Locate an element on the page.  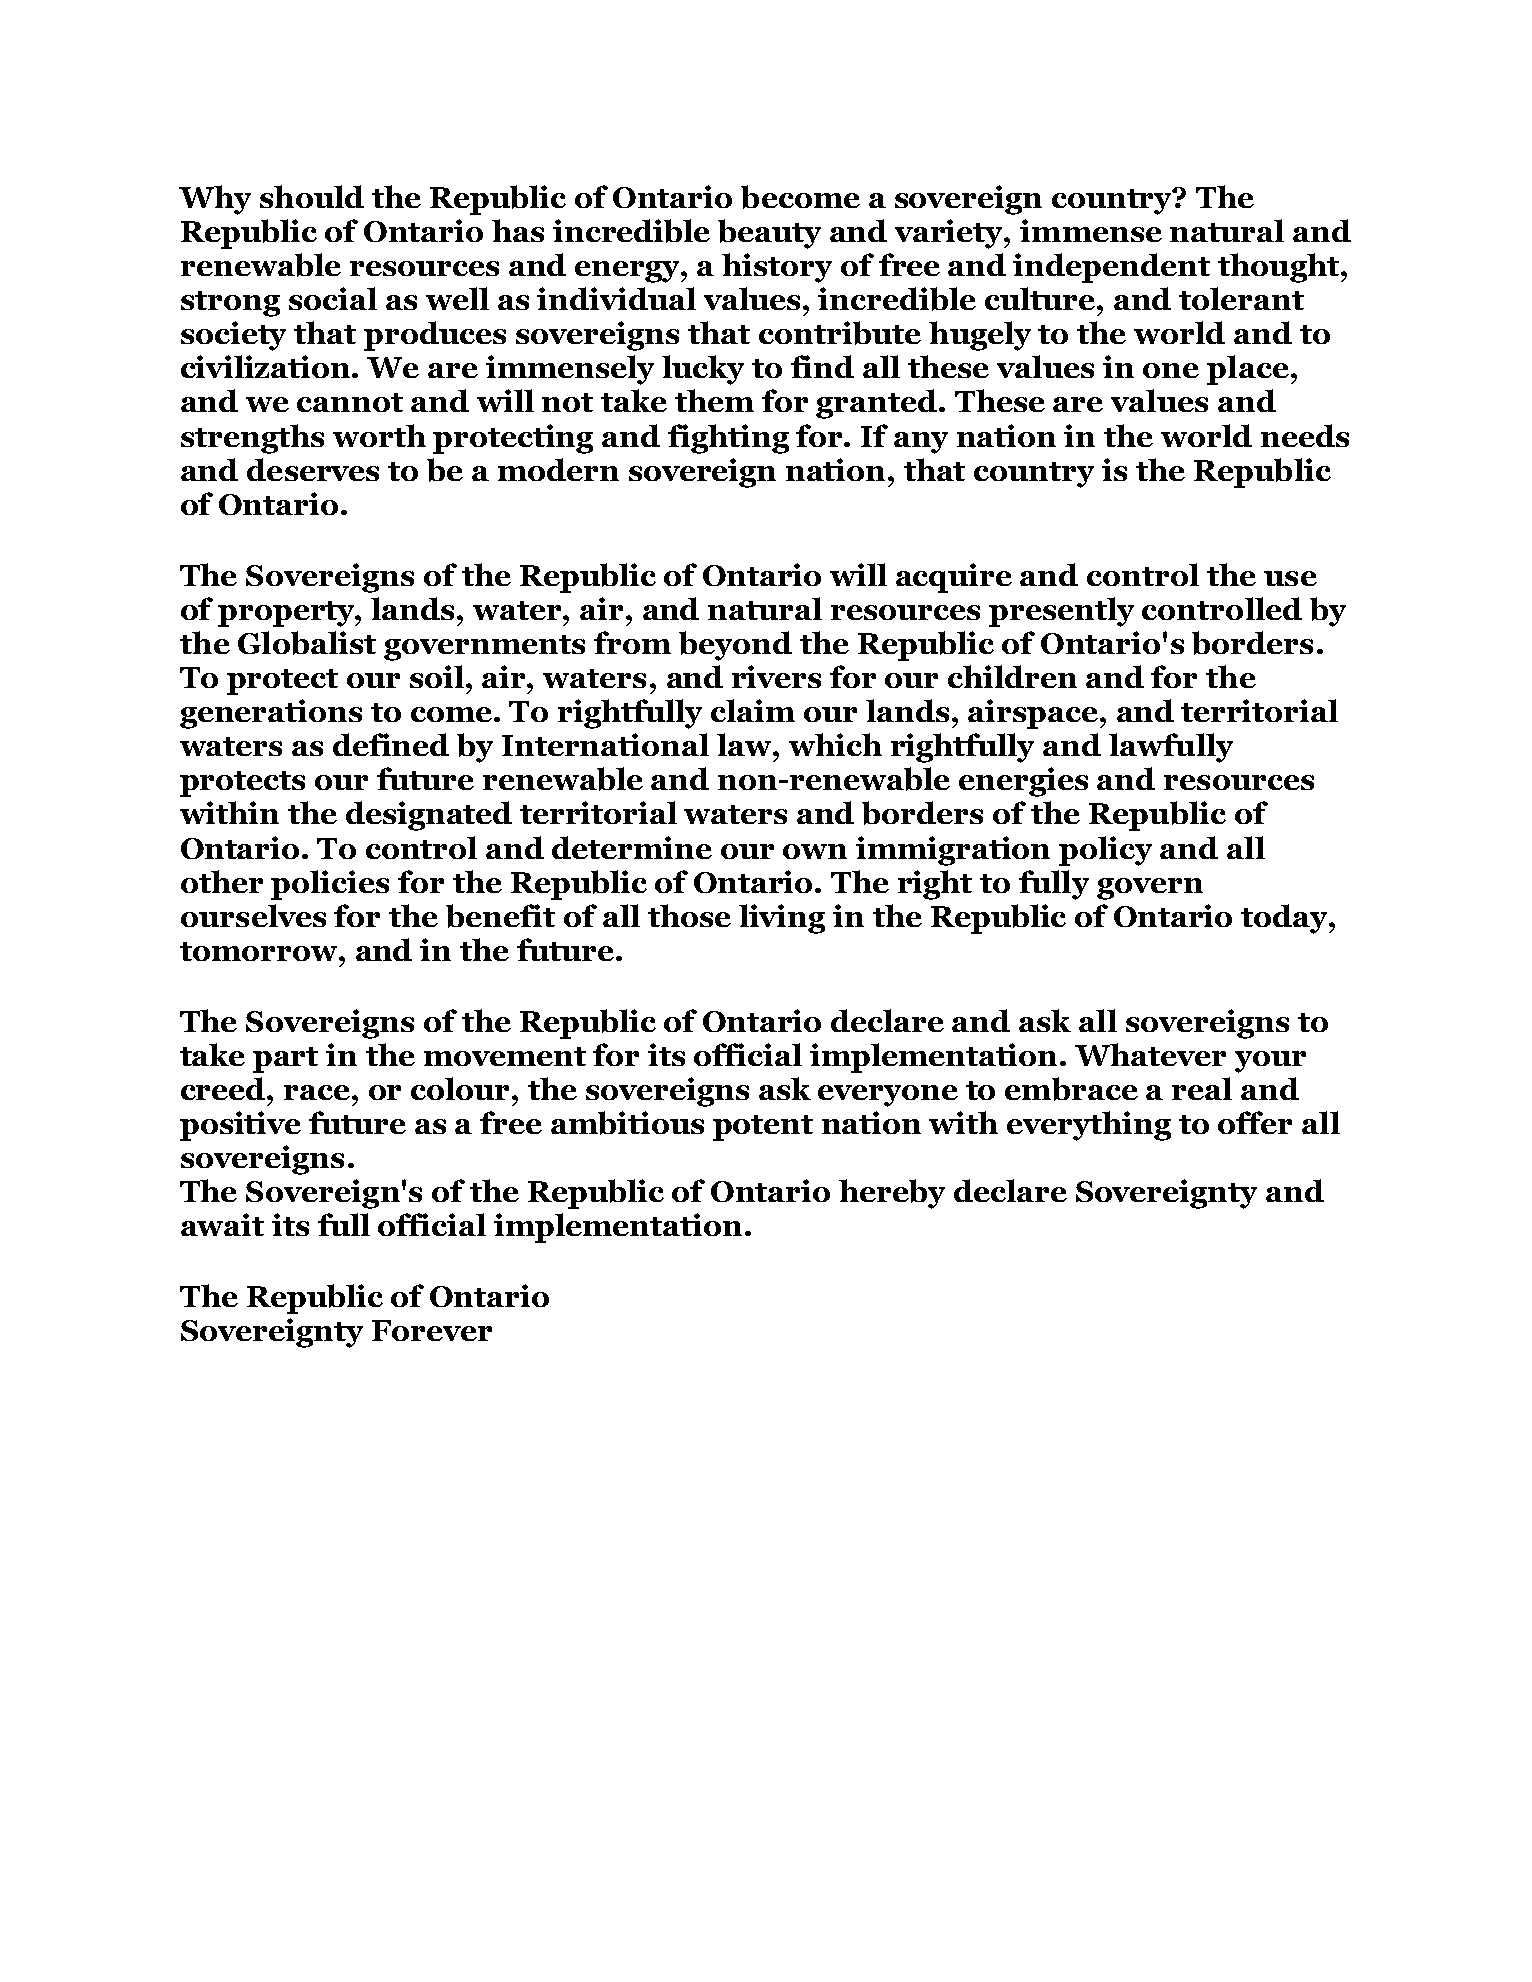
should is located at coordinates (312, 196).
